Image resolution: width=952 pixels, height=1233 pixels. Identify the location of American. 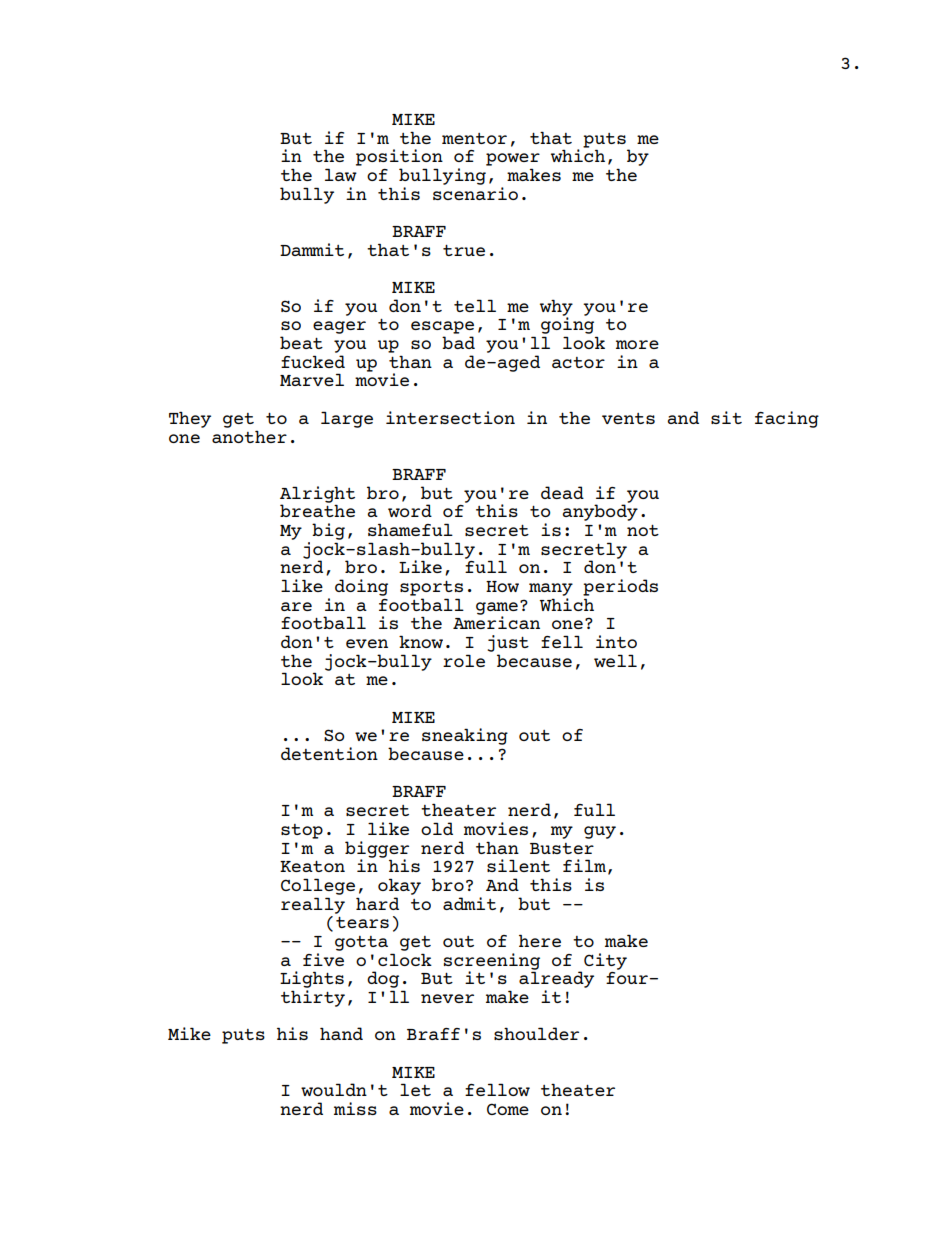
(496, 621).
